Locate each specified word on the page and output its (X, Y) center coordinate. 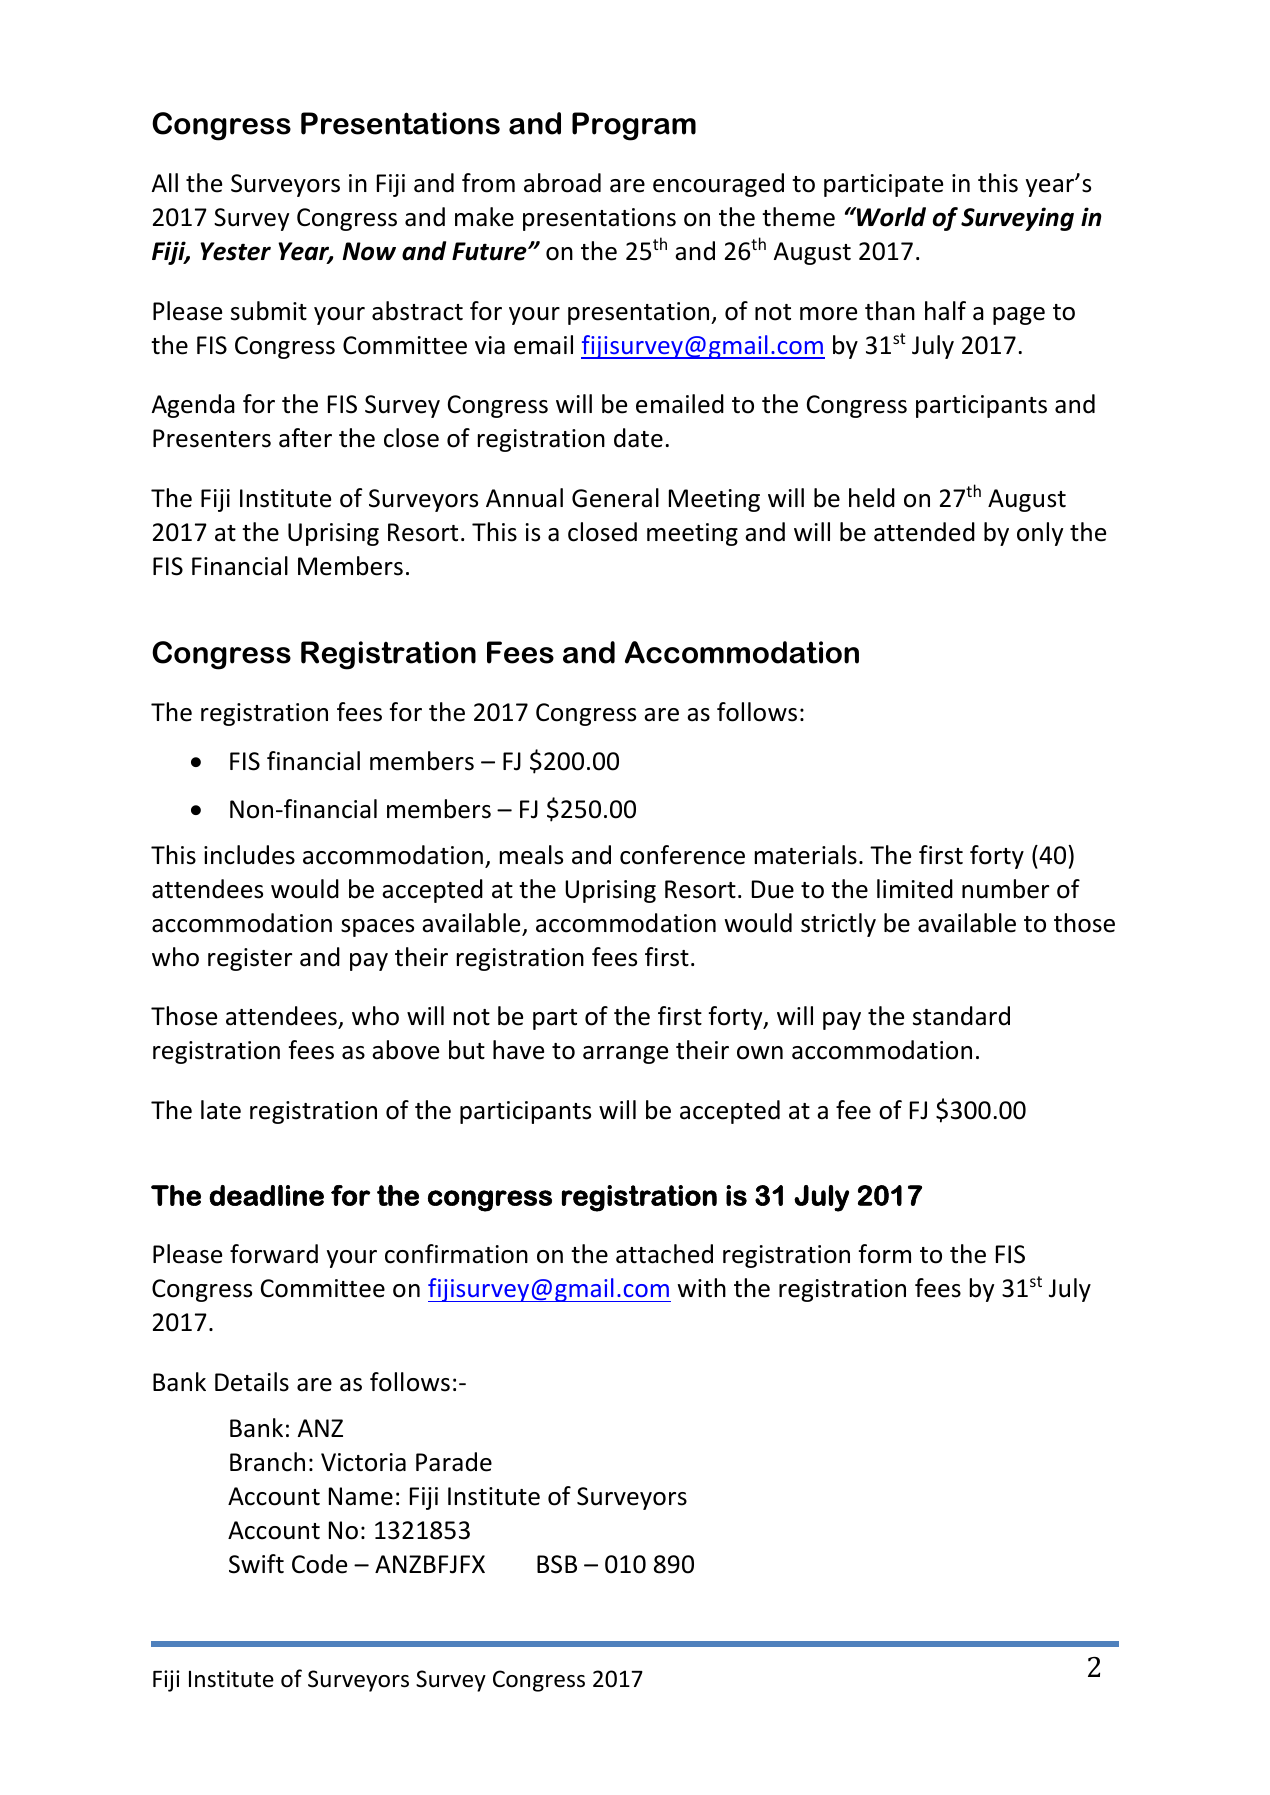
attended (924, 532)
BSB (557, 1564)
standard (961, 1016)
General (615, 498)
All (165, 182)
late (221, 1110)
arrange (625, 1055)
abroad (562, 183)
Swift (256, 1564)
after (305, 438)
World (890, 217)
